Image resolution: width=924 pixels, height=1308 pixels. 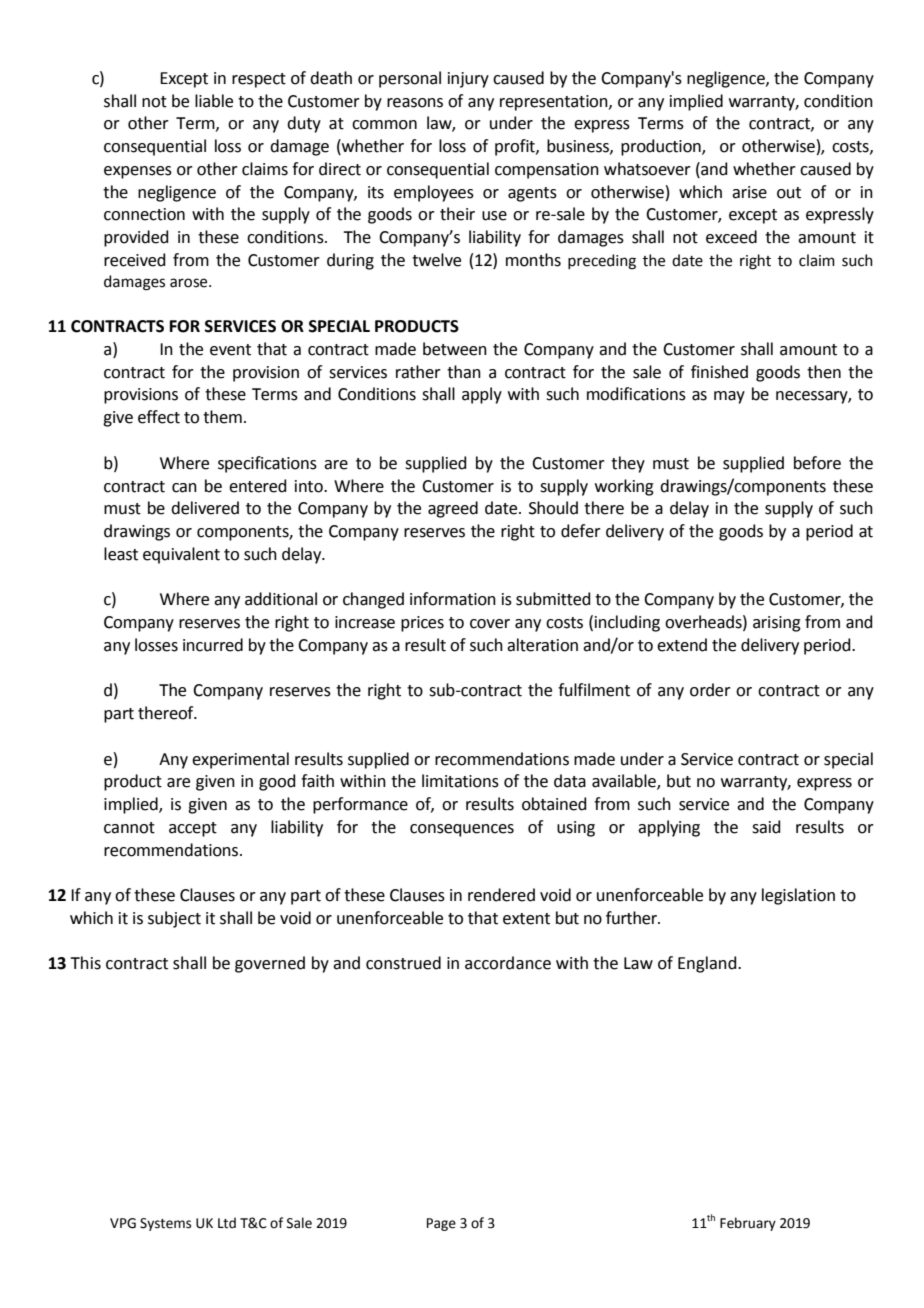 What do you see at coordinates (441, 1224) in the document?
I see `Page` at bounding box center [441, 1224].
